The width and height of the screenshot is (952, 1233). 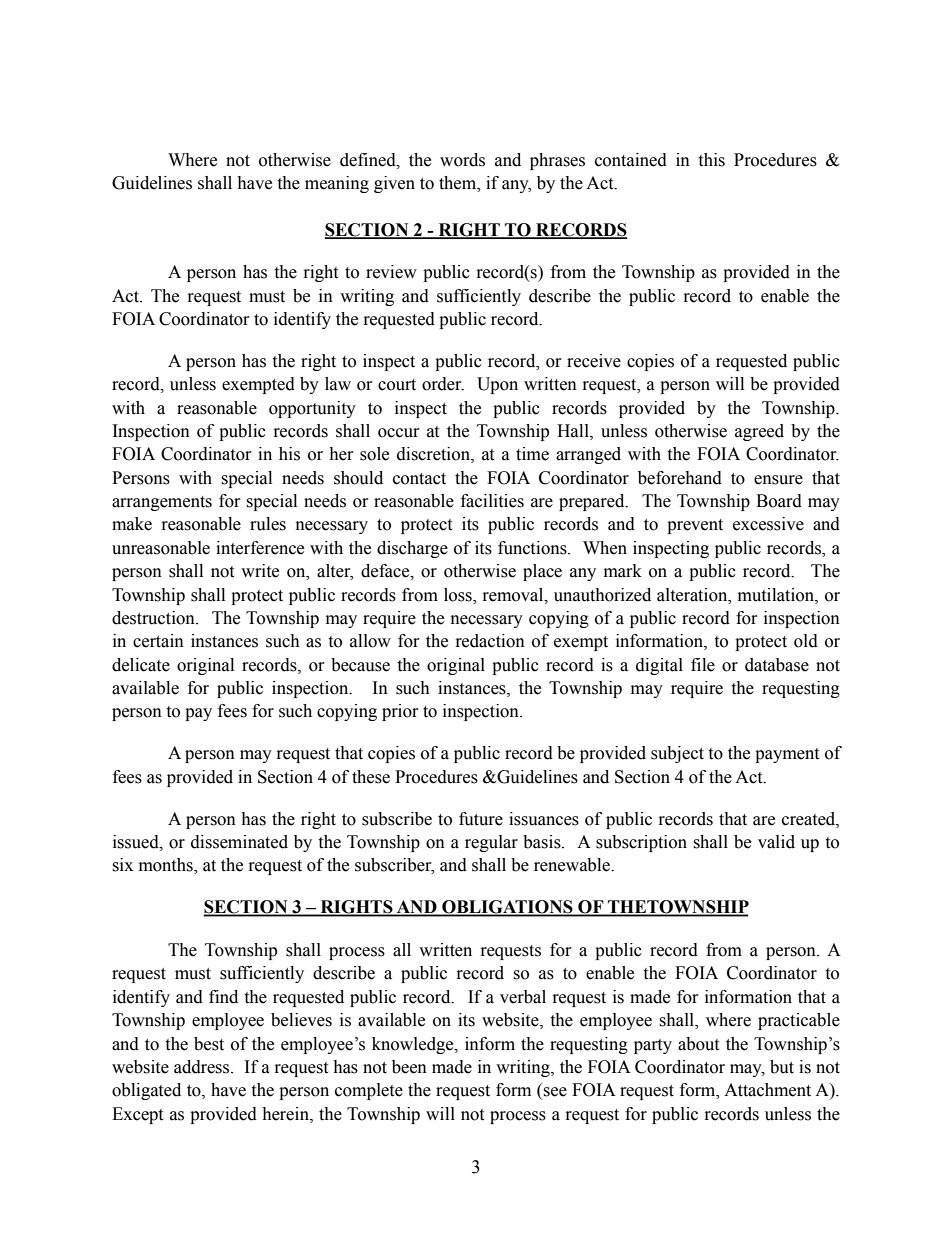 What do you see at coordinates (767, 1090) in the screenshot?
I see `Attachment` at bounding box center [767, 1090].
